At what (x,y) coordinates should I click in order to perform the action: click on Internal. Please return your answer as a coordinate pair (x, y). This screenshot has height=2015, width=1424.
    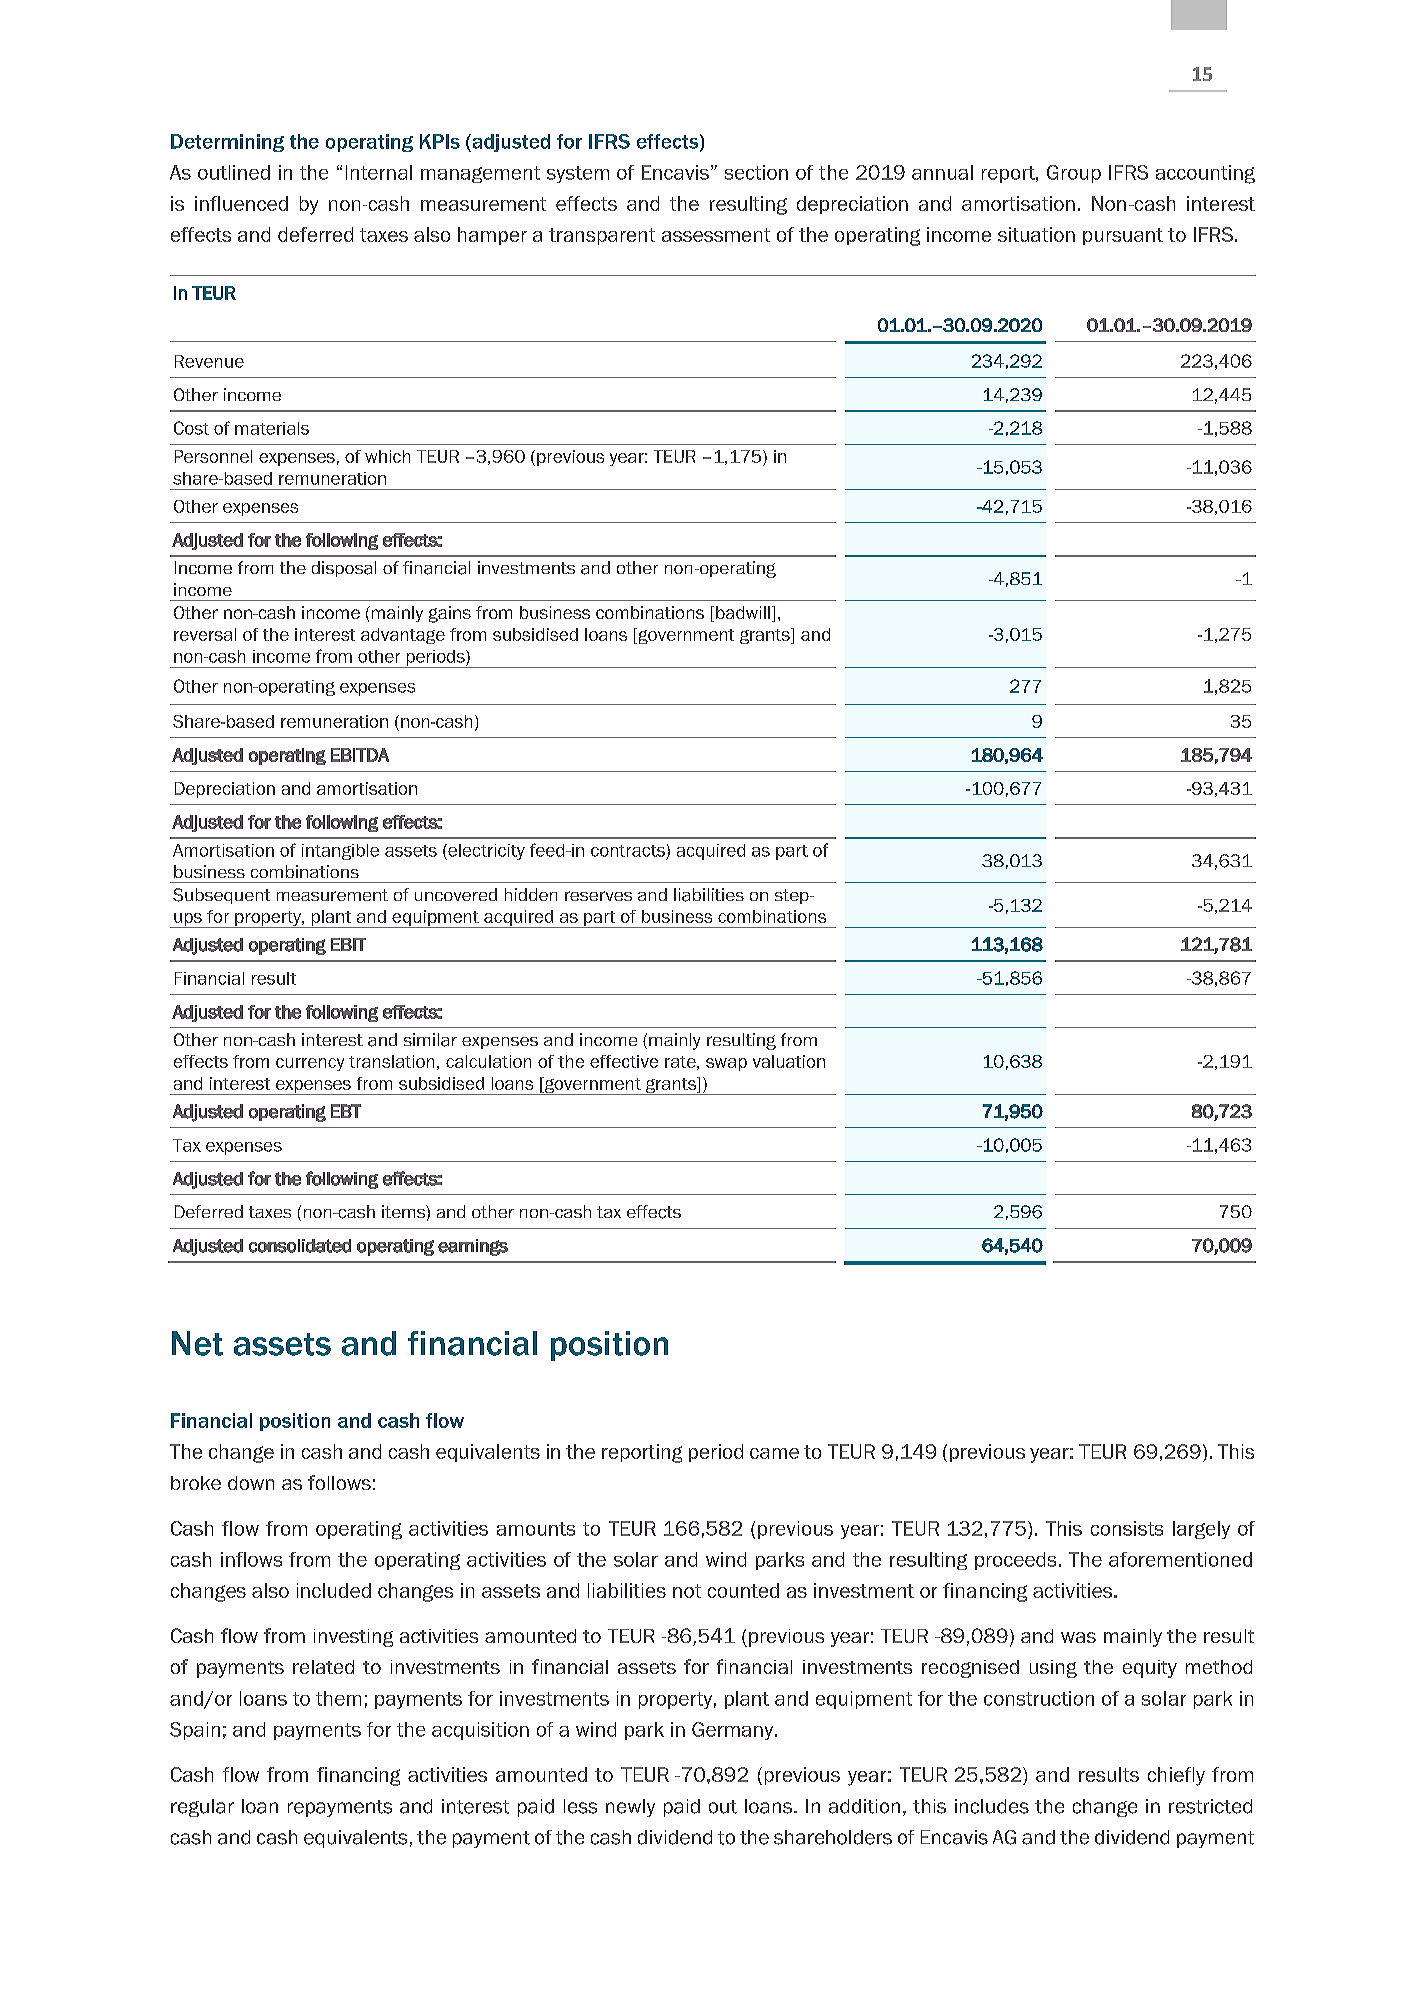
    Looking at the image, I should click on (379, 172).
